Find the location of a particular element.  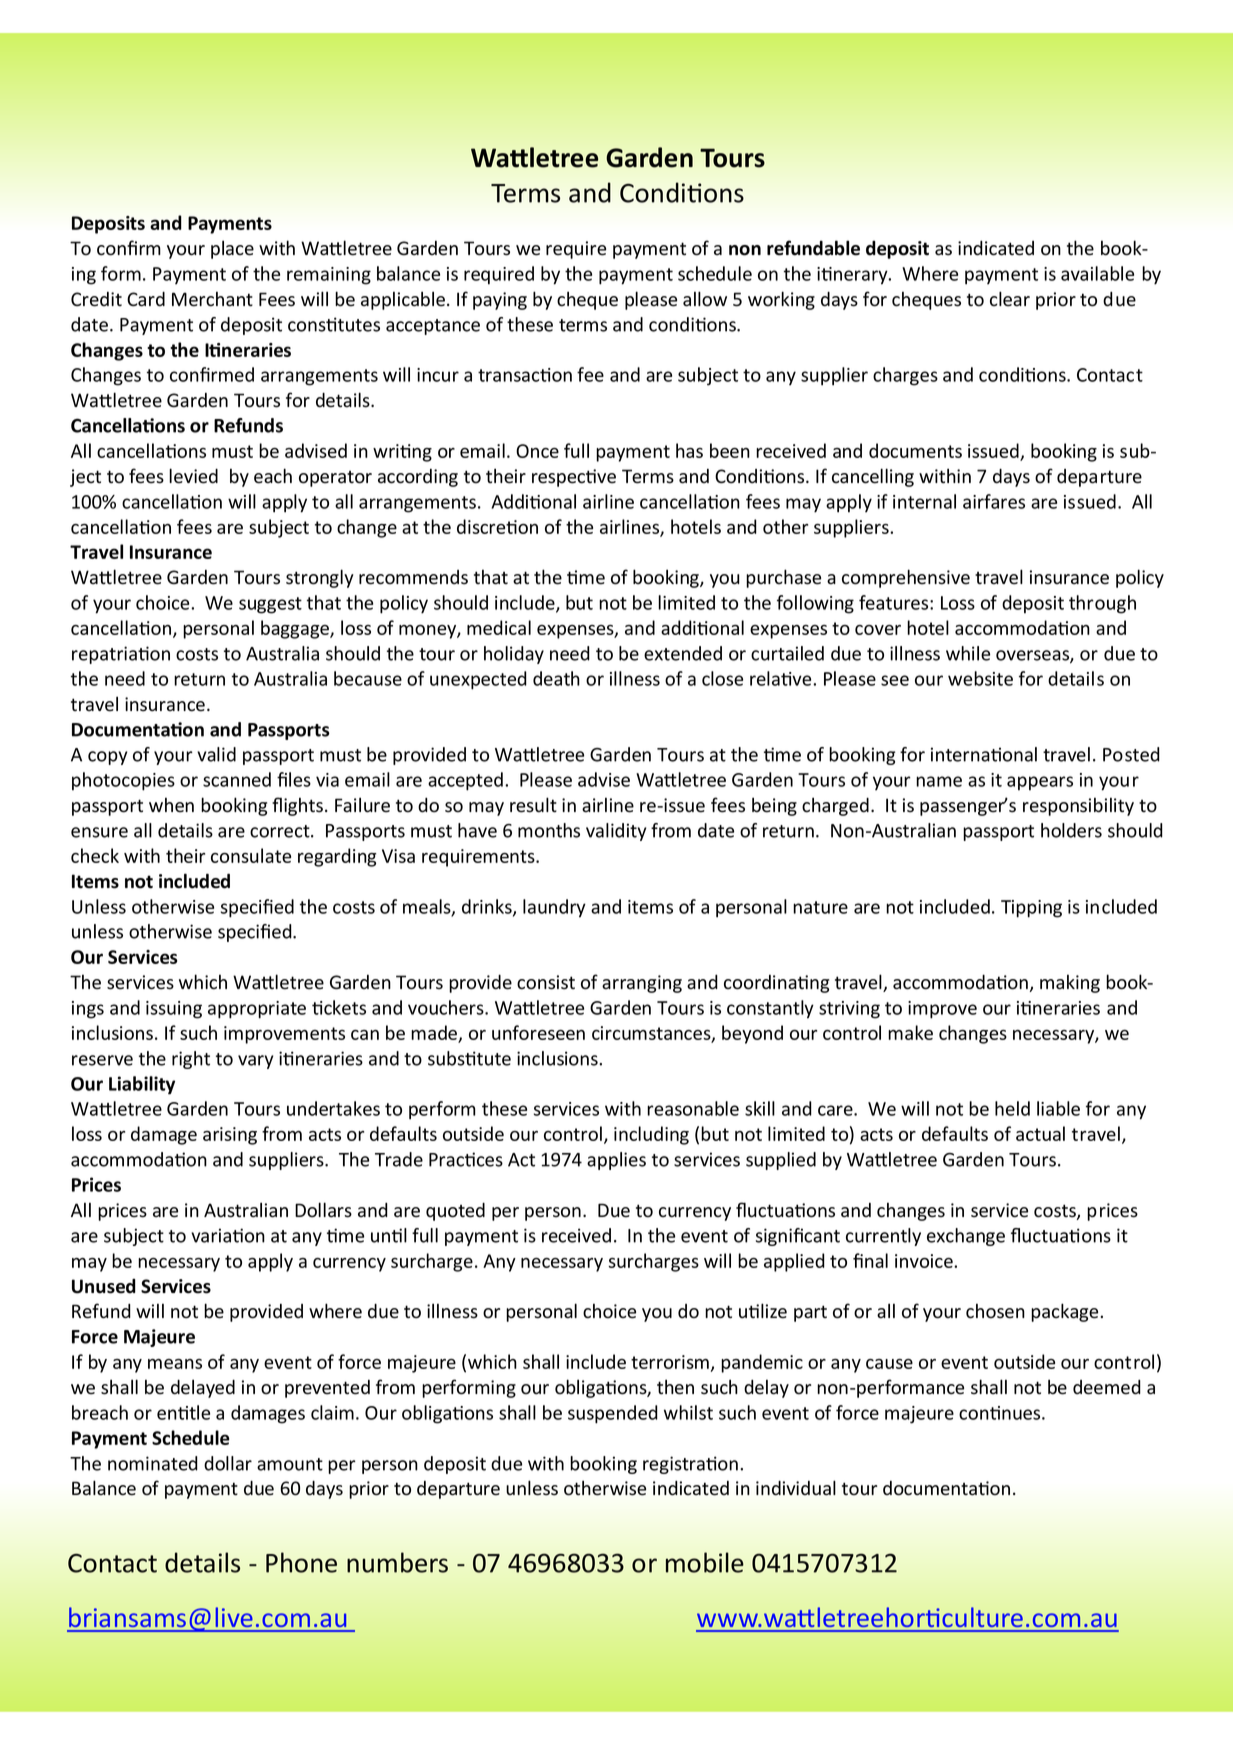

consulate is located at coordinates (251, 855).
